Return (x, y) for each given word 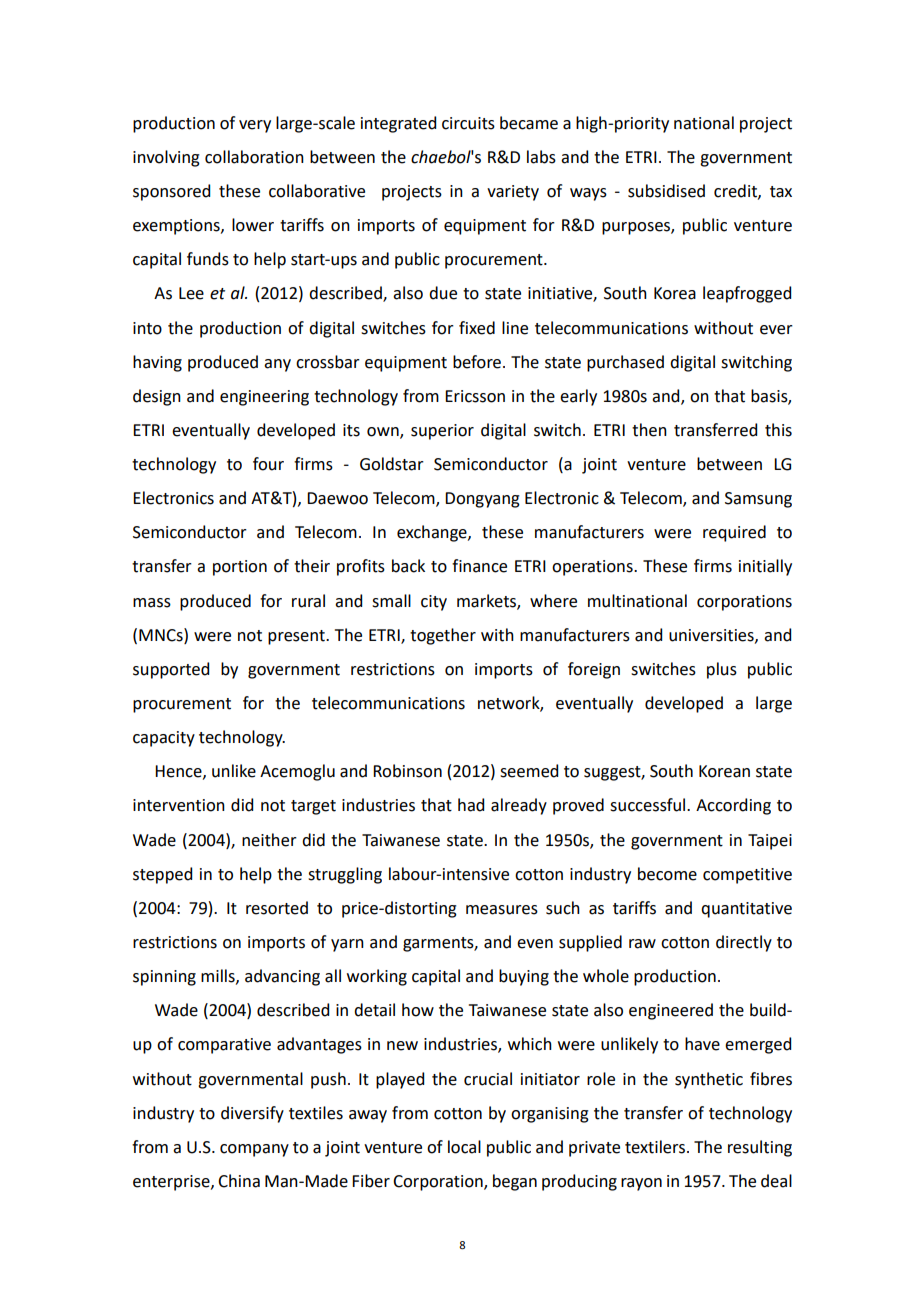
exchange (433, 533)
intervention (179, 805)
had (471, 805)
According (733, 806)
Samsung (758, 500)
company (254, 1150)
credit (736, 191)
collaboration (254, 157)
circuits (468, 123)
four (268, 464)
